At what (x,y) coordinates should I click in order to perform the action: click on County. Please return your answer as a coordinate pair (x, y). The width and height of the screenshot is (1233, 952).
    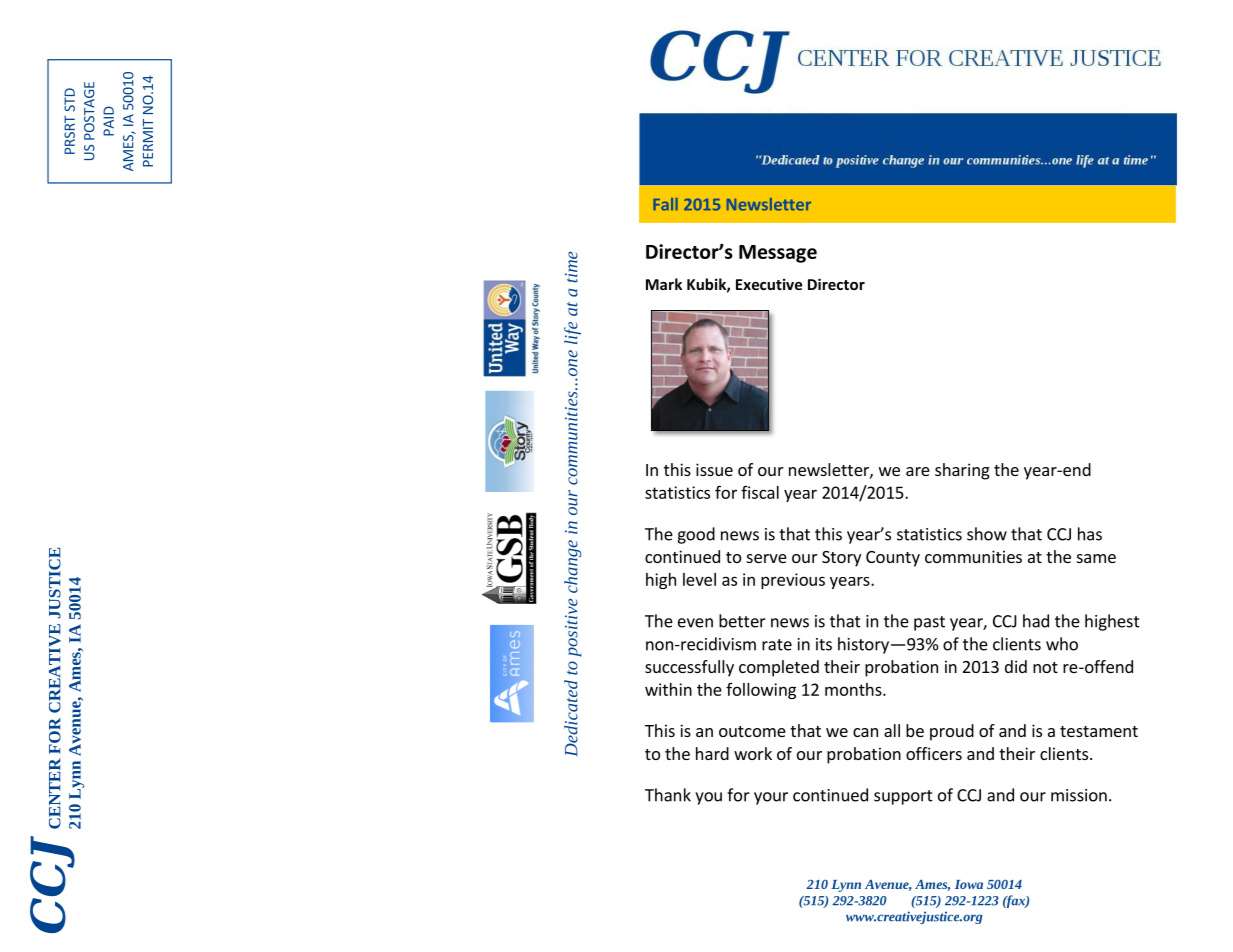
    Looking at the image, I should click on (893, 559).
